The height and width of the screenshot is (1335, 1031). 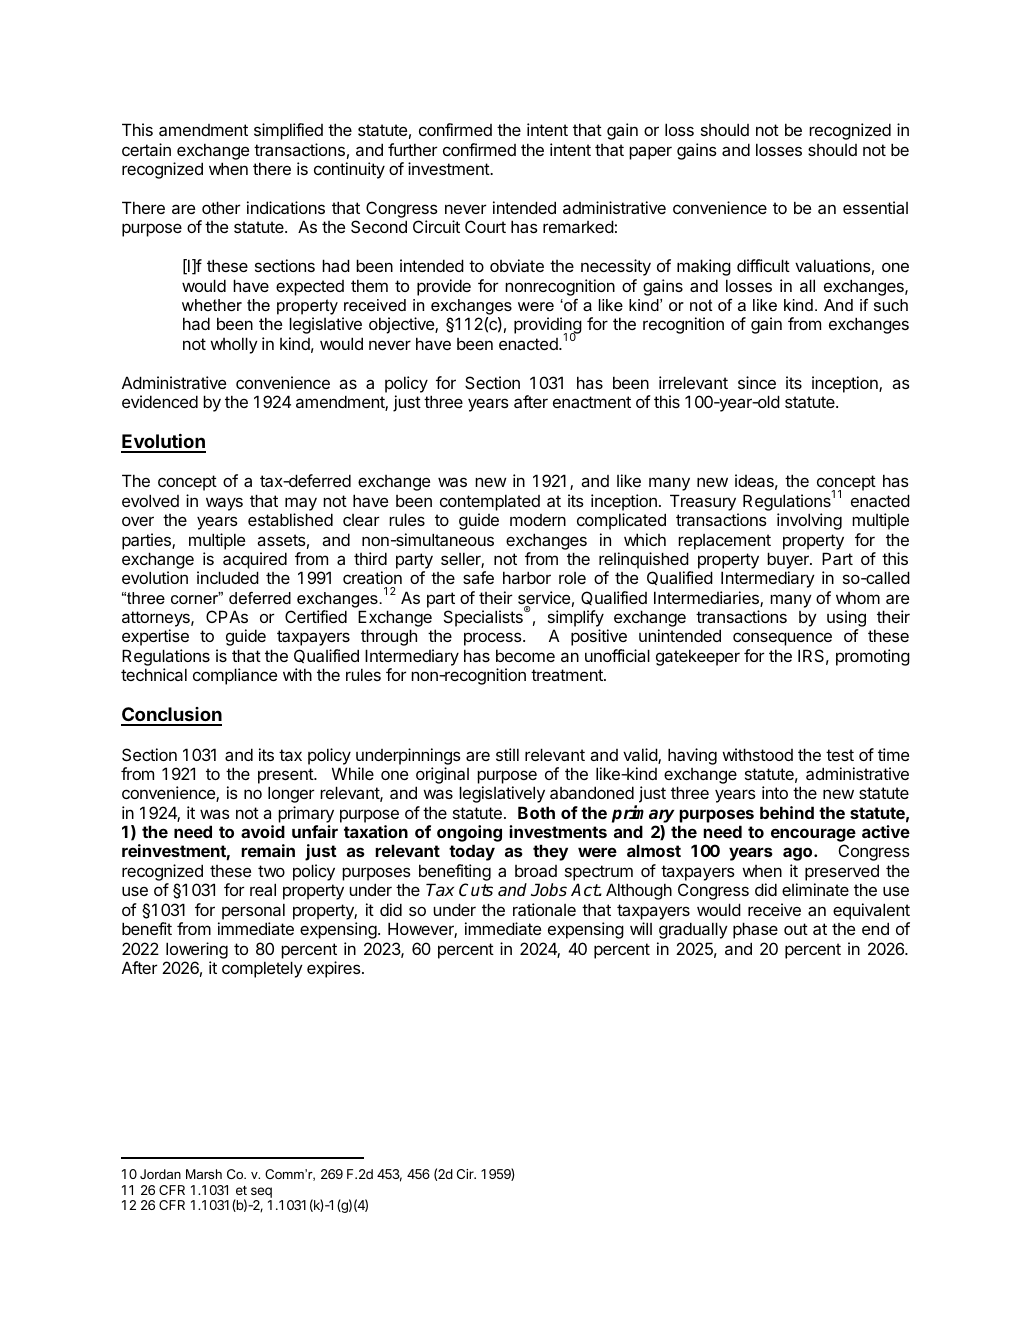 What do you see at coordinates (485, 226) in the screenshot?
I see `Court` at bounding box center [485, 226].
